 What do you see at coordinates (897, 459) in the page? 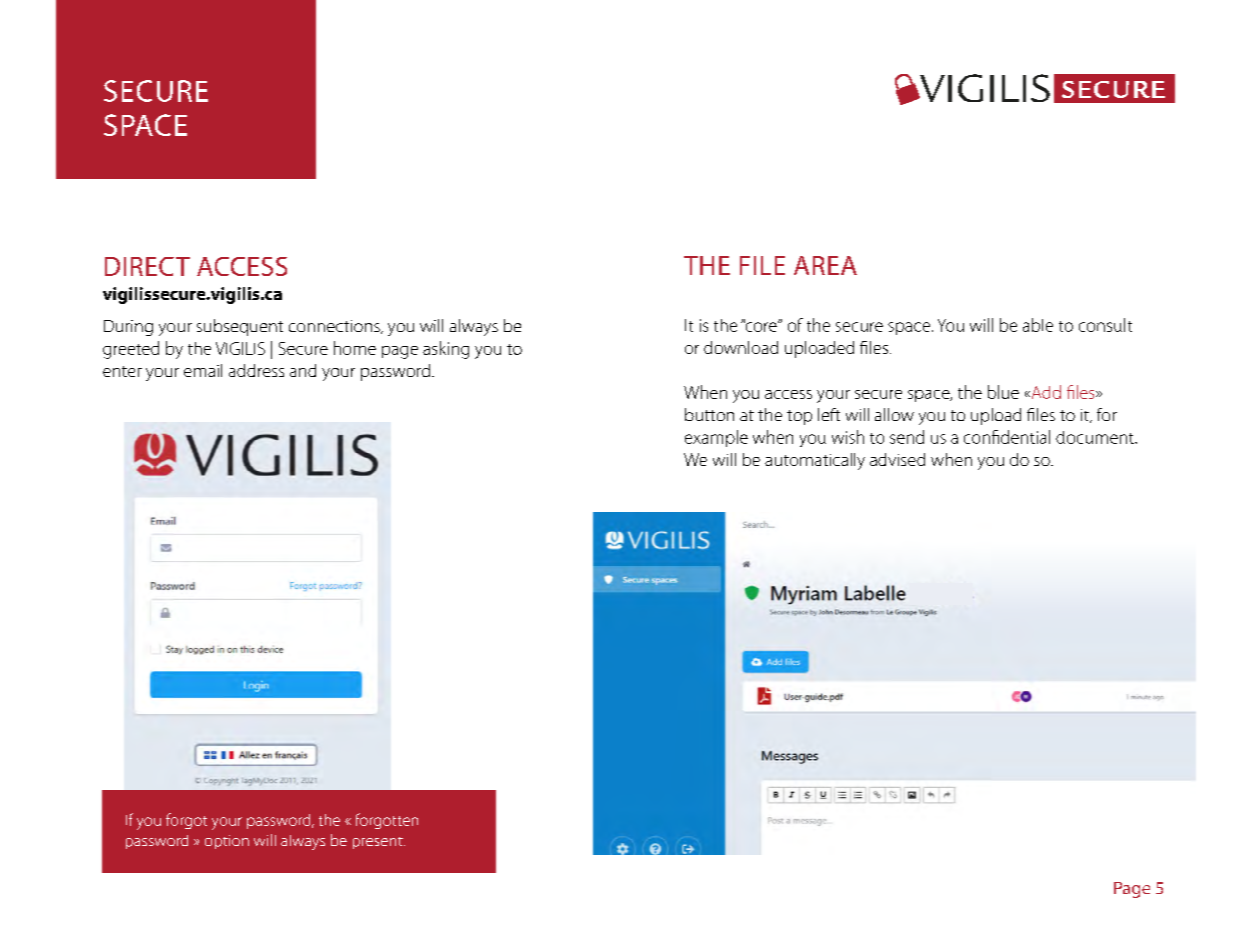
I see `advised` at bounding box center [897, 459].
